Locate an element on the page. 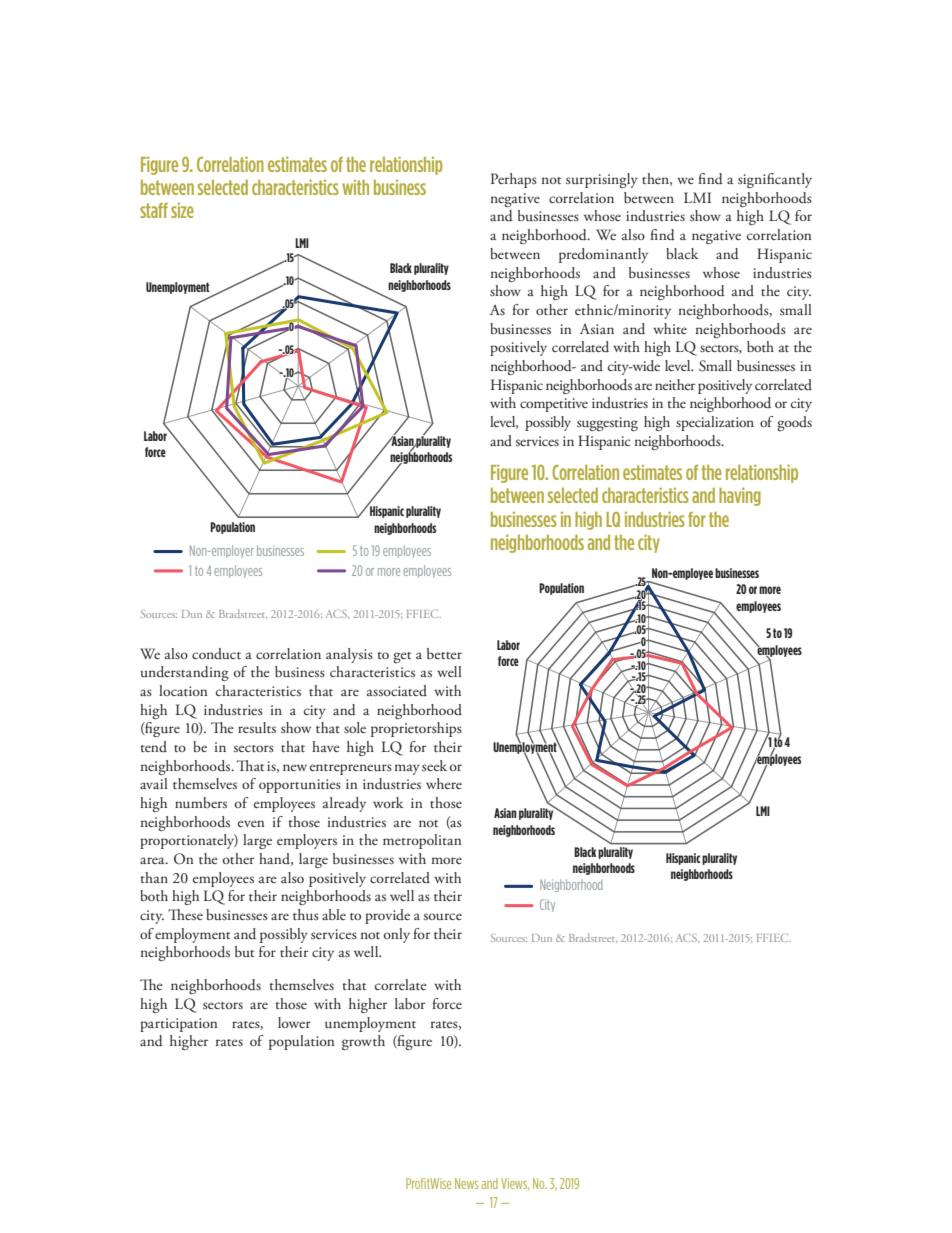  significantly is located at coordinates (775, 180).
